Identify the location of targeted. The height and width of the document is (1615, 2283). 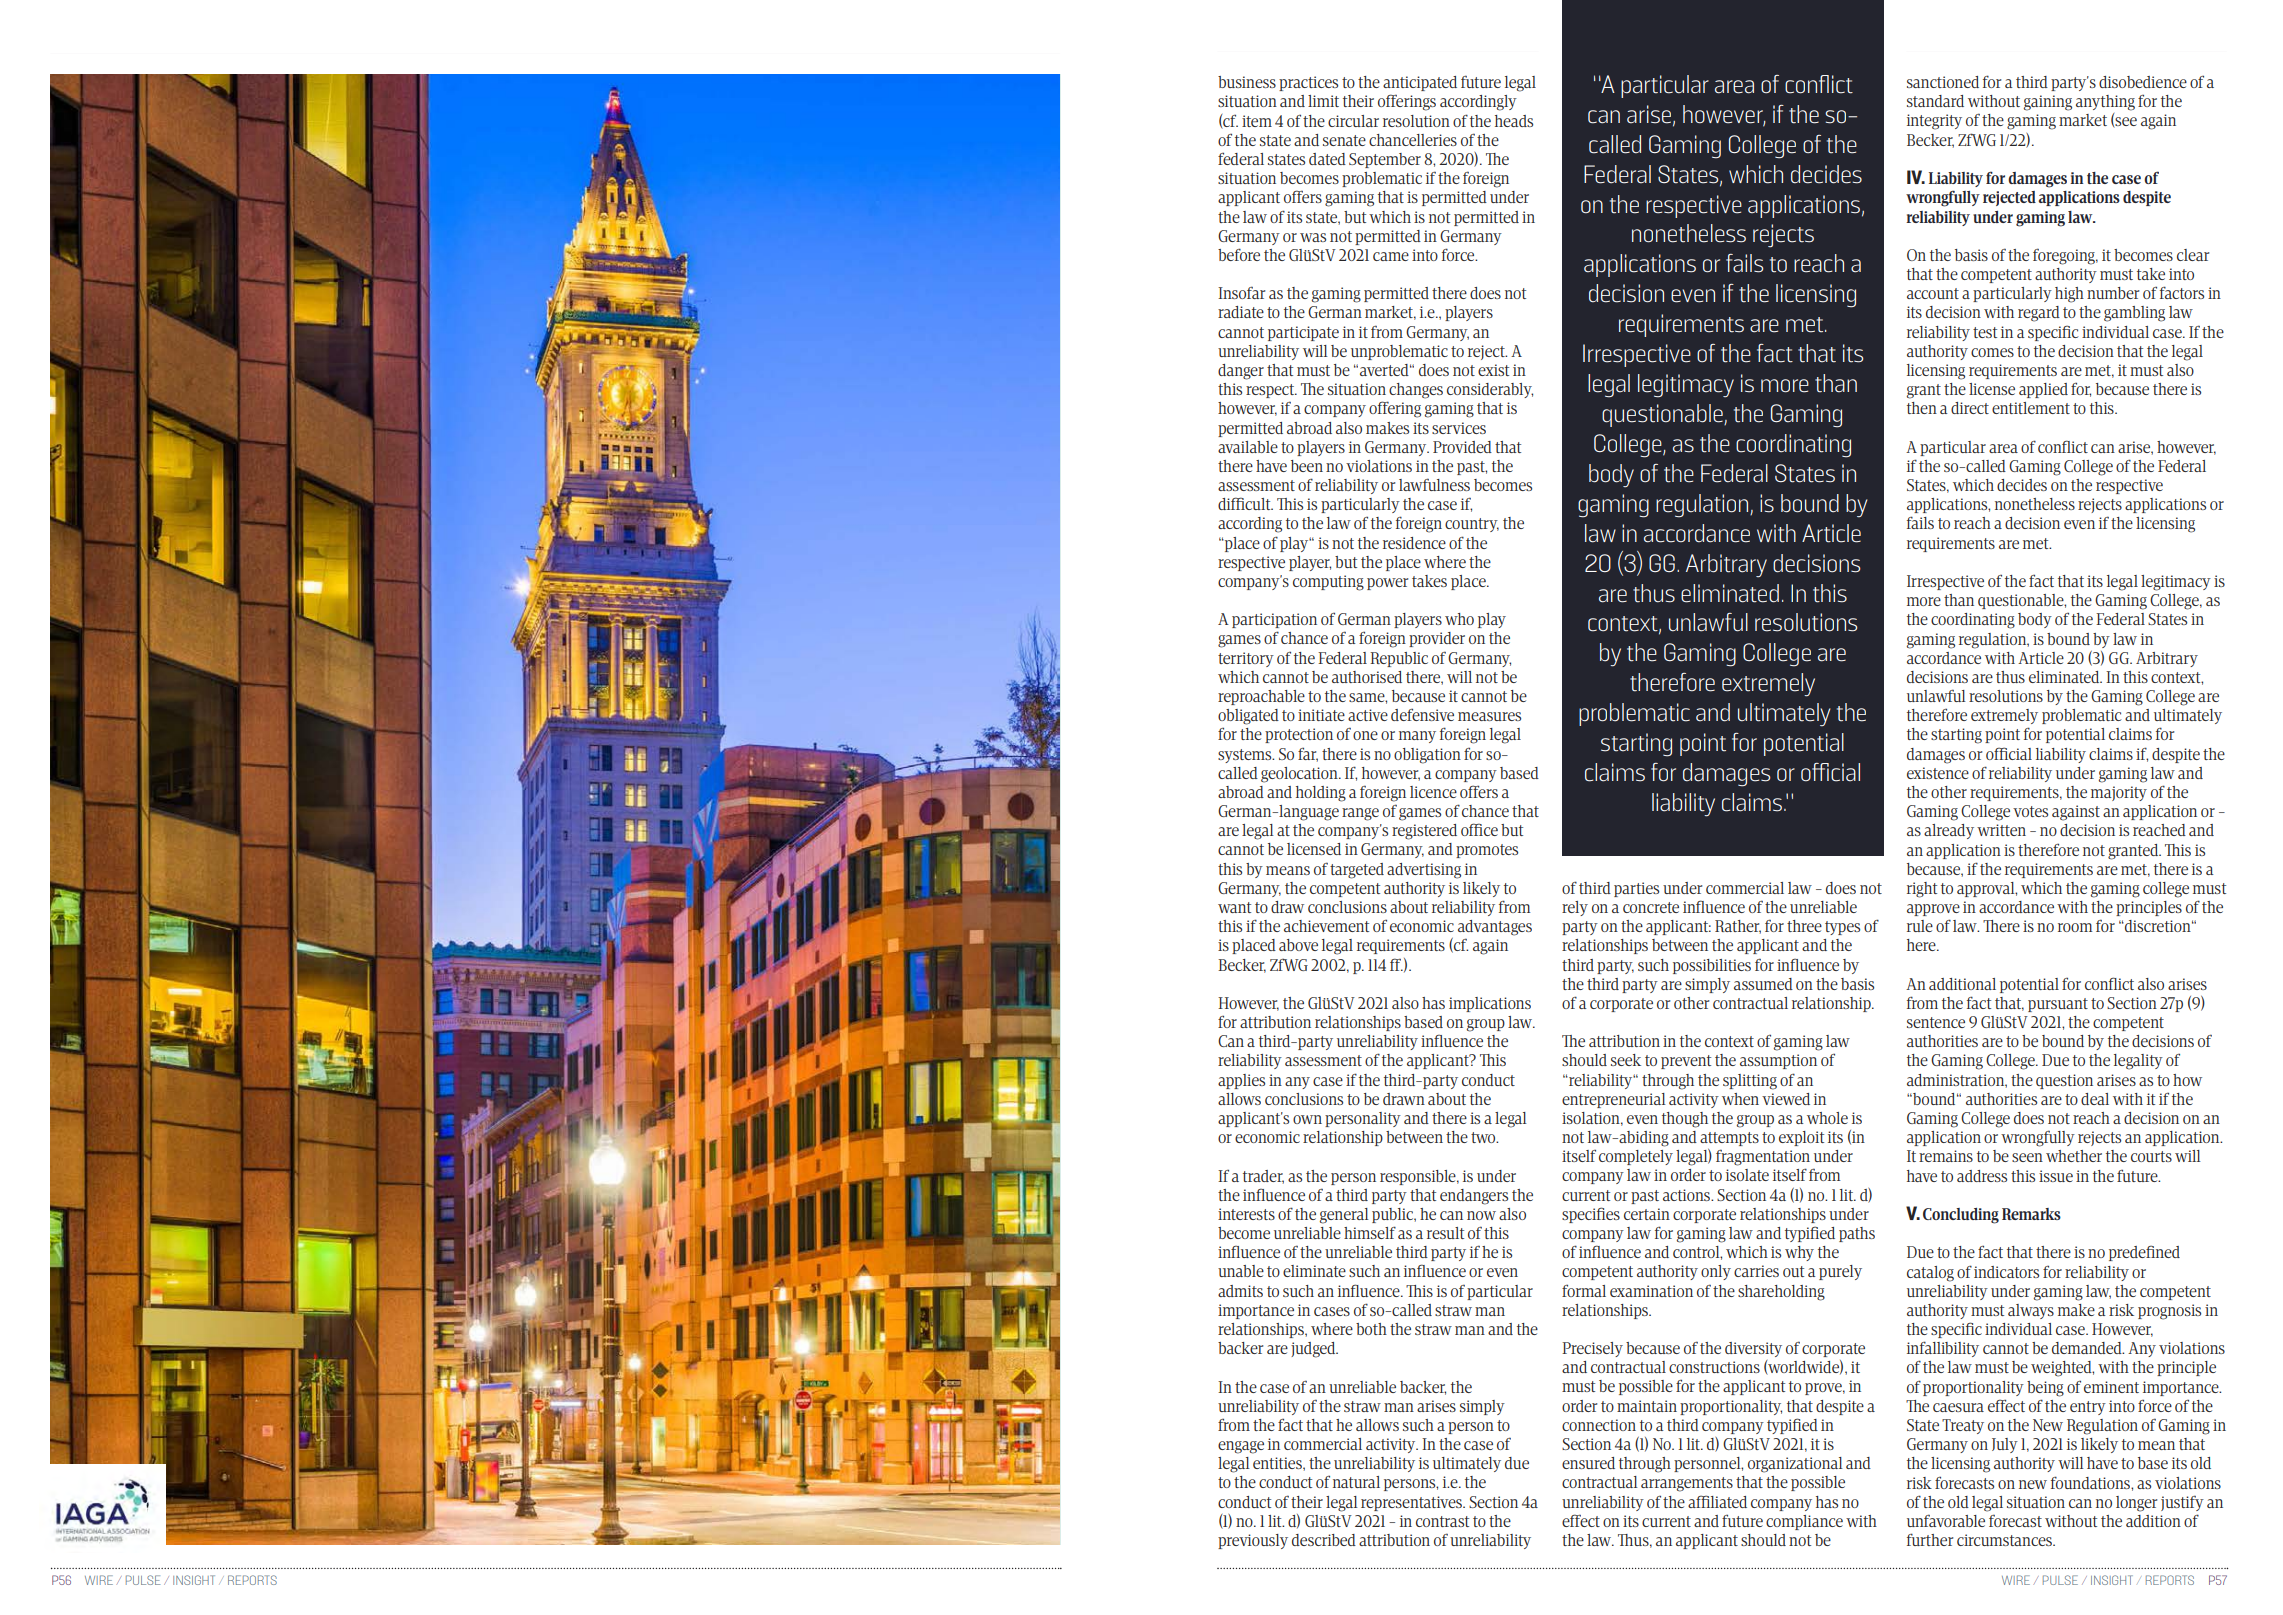
(1357, 871).
